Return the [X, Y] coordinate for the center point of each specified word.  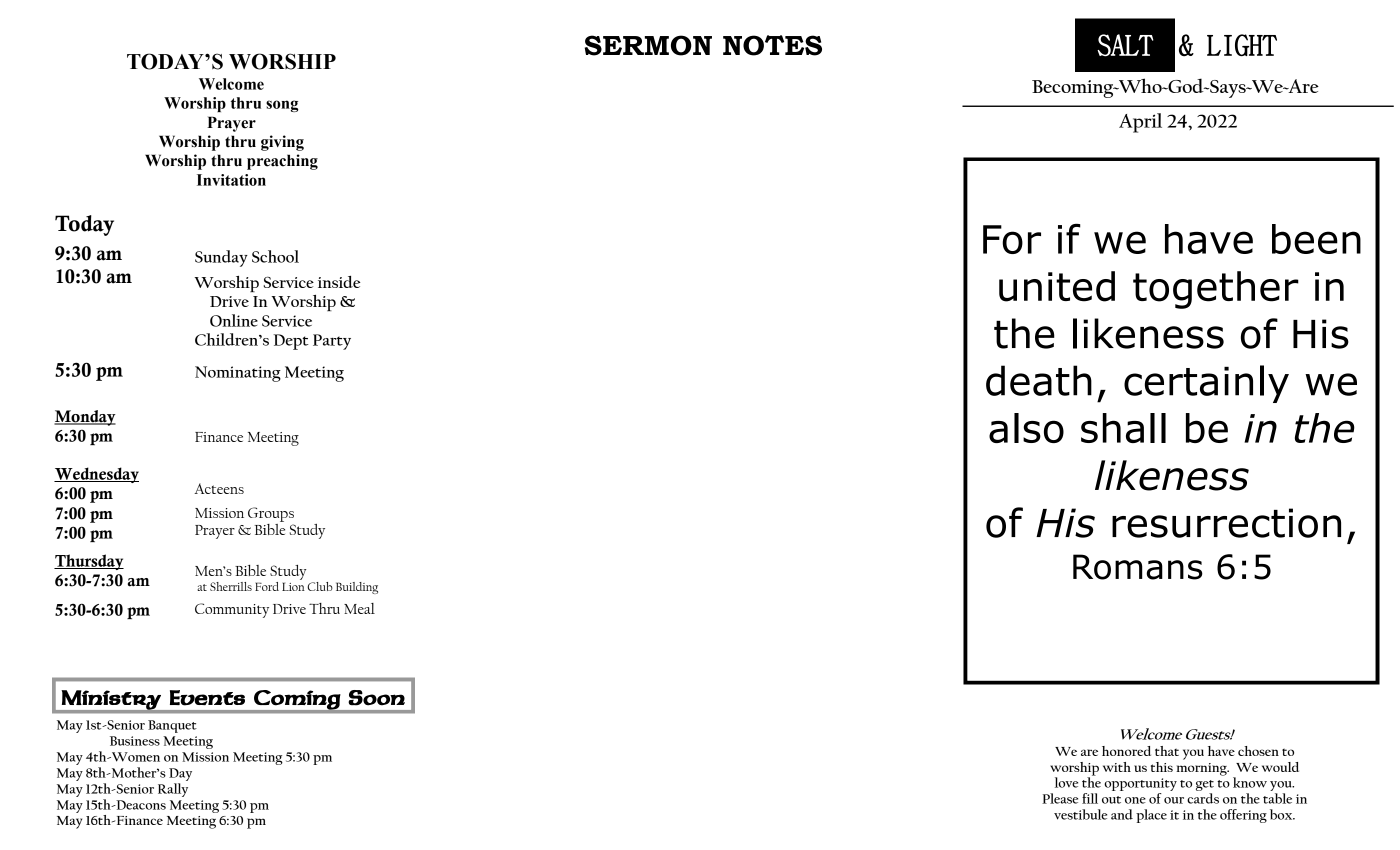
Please [1060, 798]
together [1216, 290]
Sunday [221, 258]
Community [232, 610]
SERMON [648, 45]
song [282, 106]
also [1026, 428]
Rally [173, 790]
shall [1123, 428]
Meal [359, 608]
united [1057, 286]
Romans [1138, 567]
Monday [85, 418]
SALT [1125, 45]
